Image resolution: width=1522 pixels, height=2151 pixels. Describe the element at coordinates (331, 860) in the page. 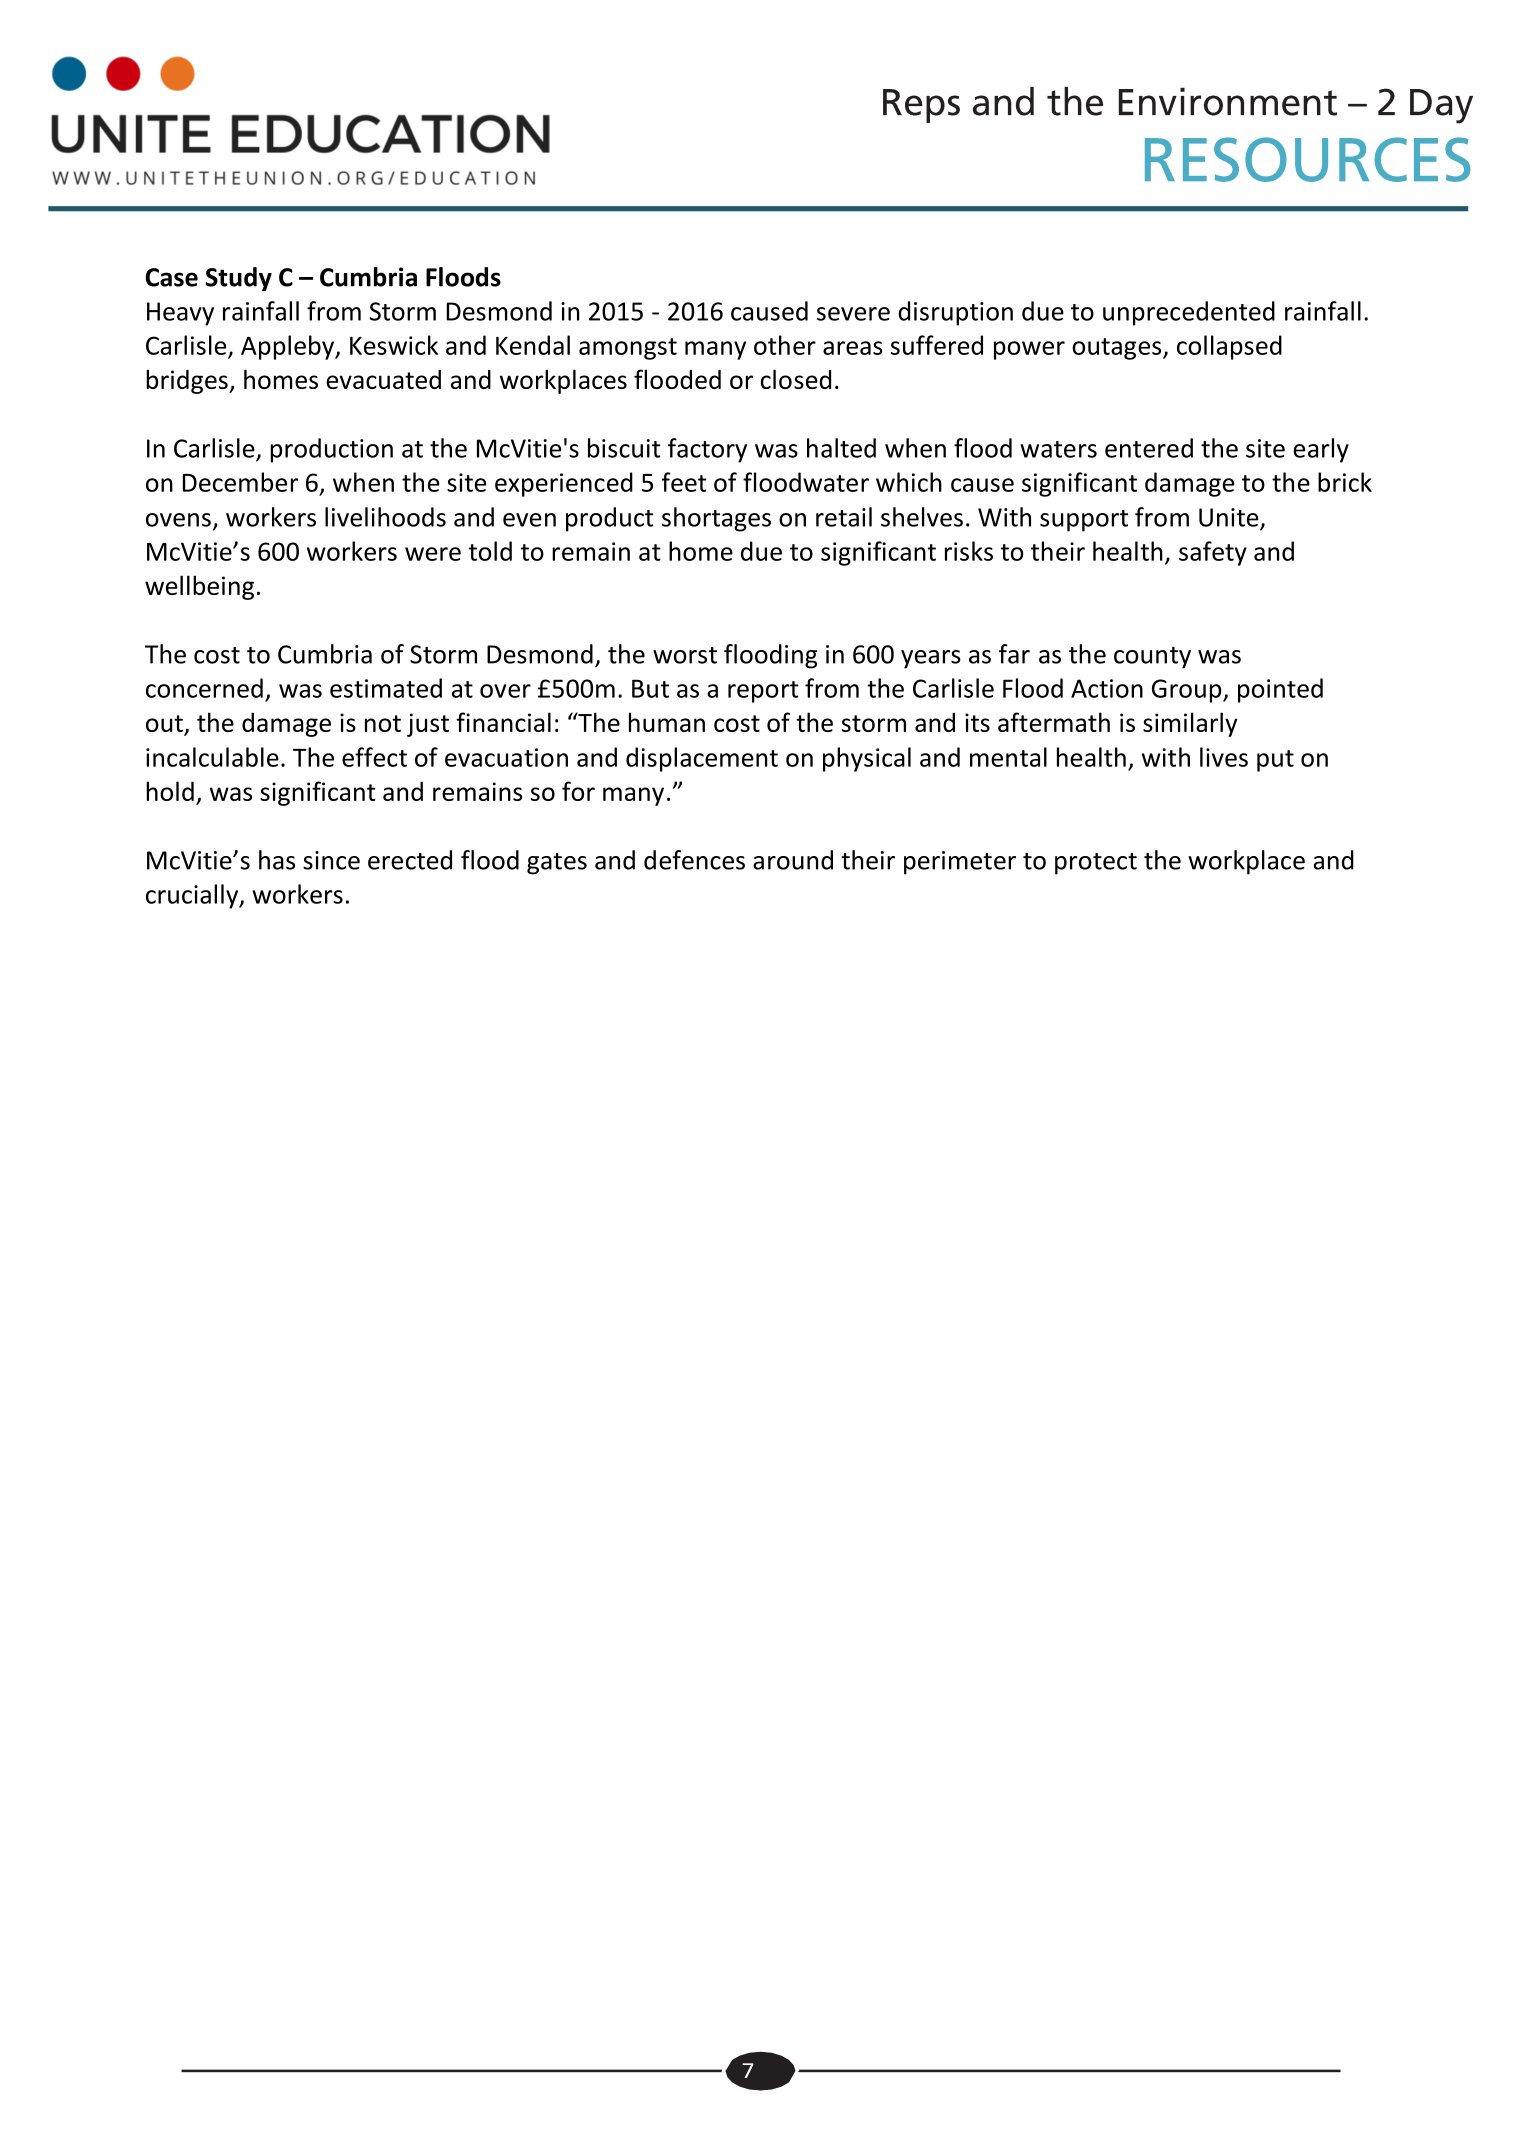

I see `since` at that location.
